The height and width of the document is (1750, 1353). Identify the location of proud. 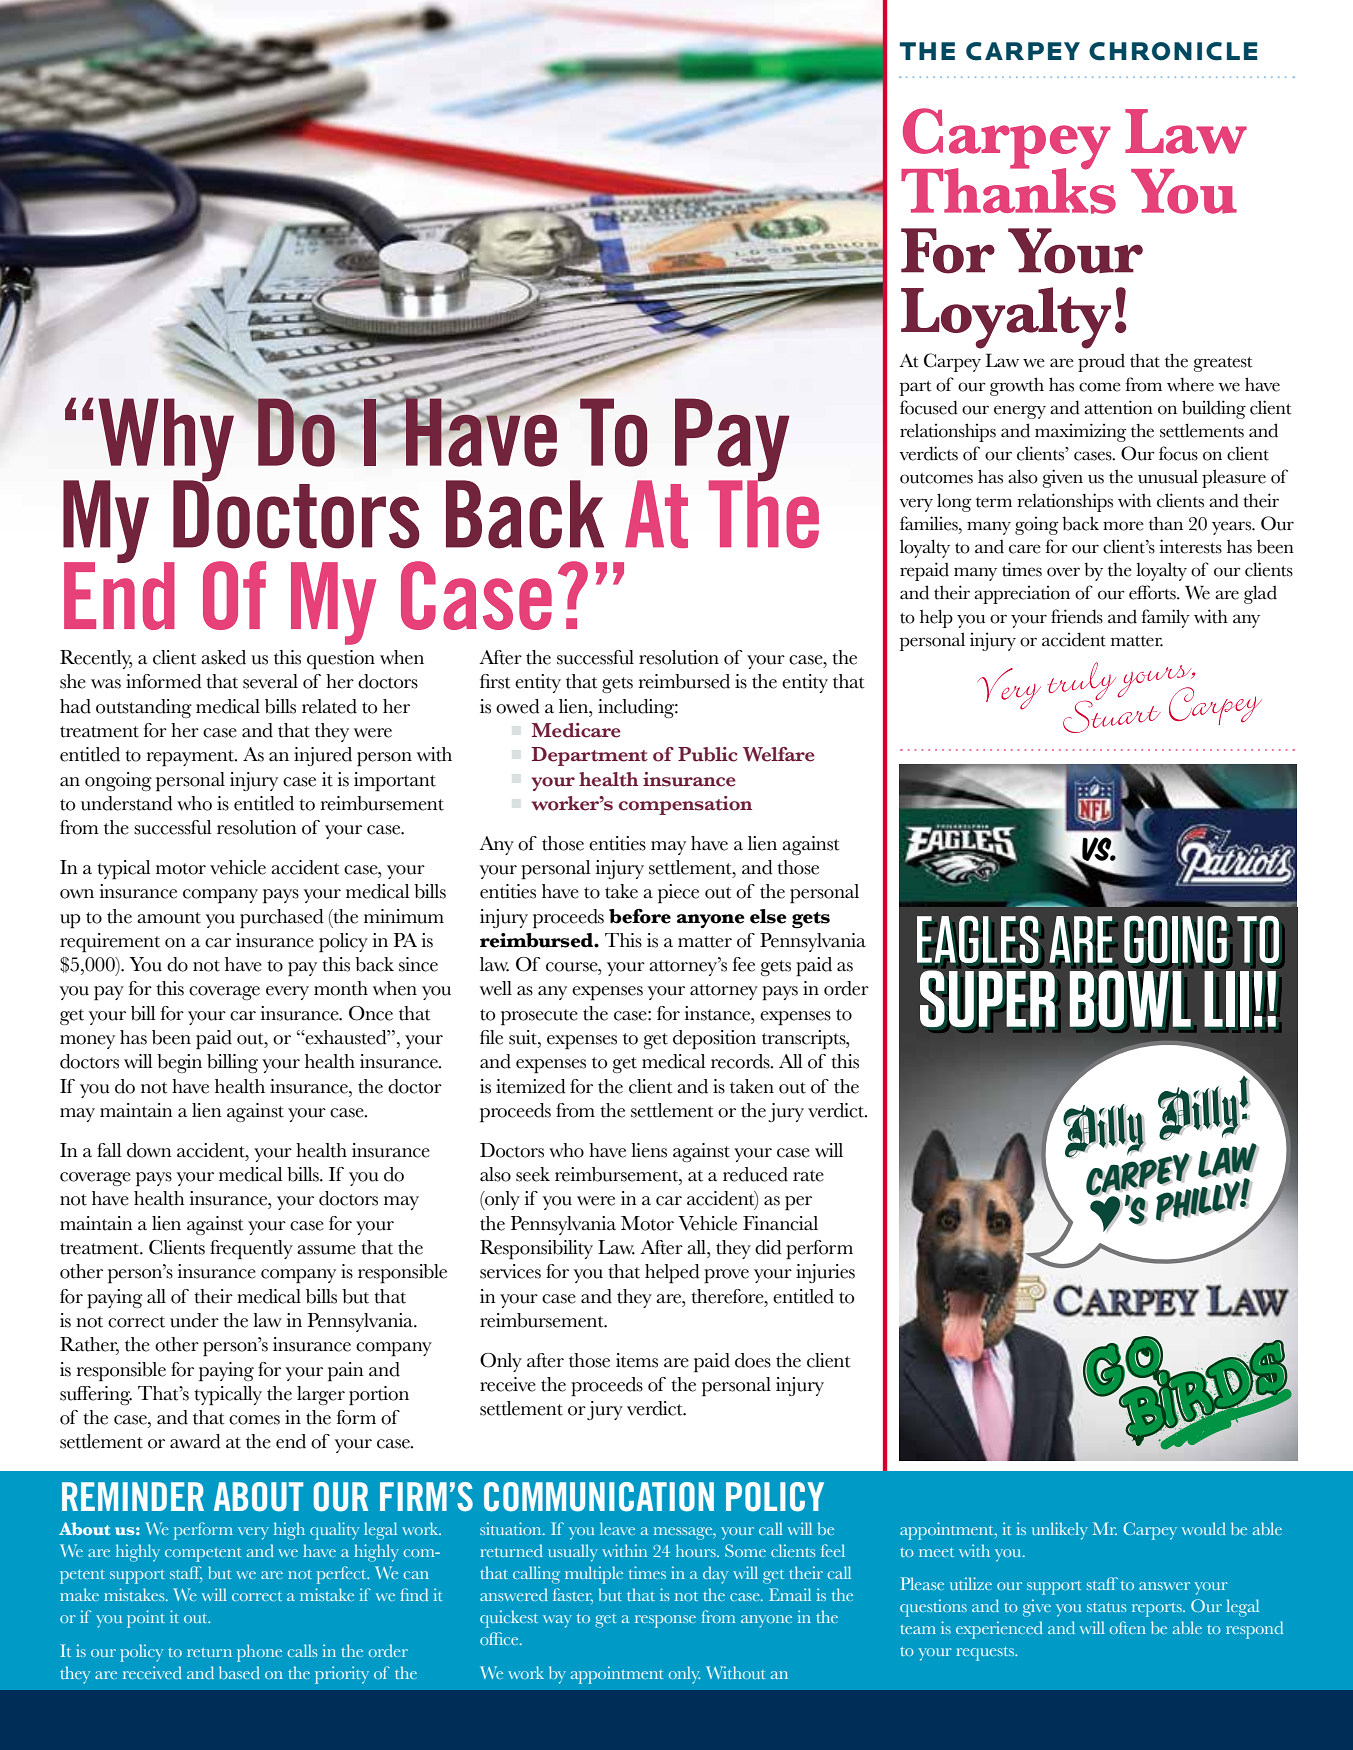
(1101, 363).
